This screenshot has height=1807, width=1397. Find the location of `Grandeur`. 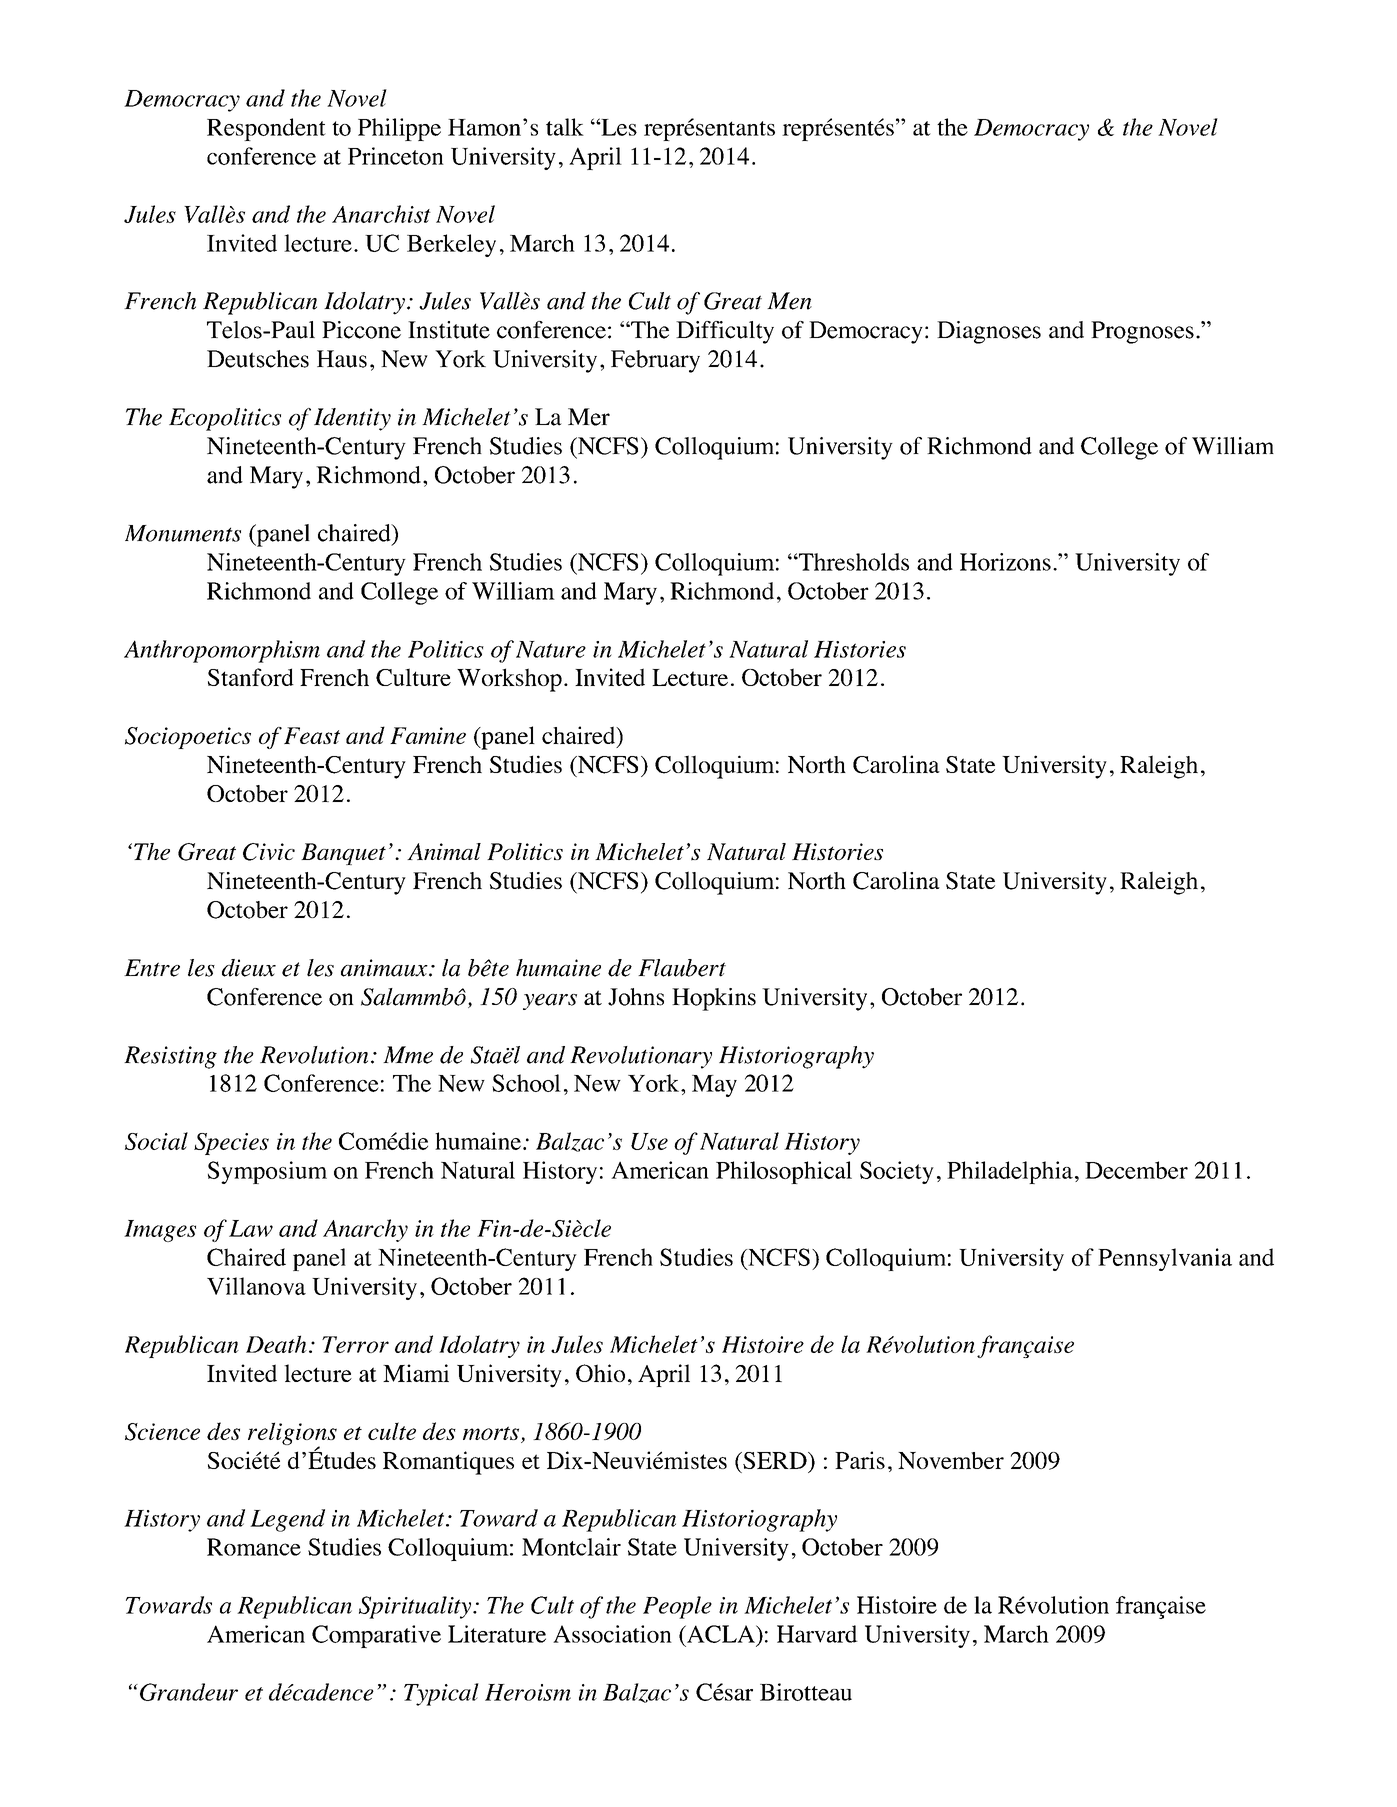

Grandeur is located at coordinates (189, 1692).
